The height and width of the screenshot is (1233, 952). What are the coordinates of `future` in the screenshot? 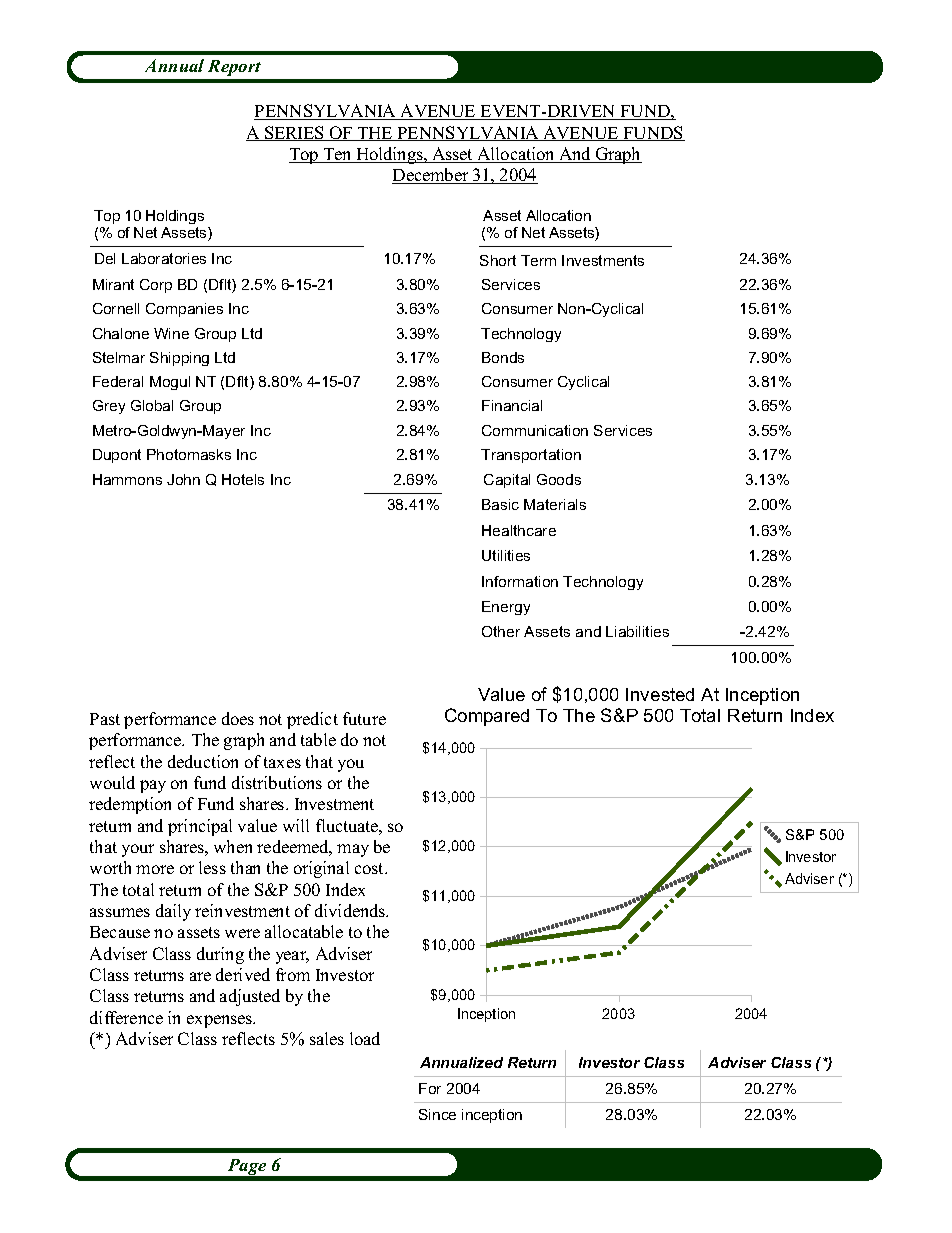 It's located at (364, 718).
